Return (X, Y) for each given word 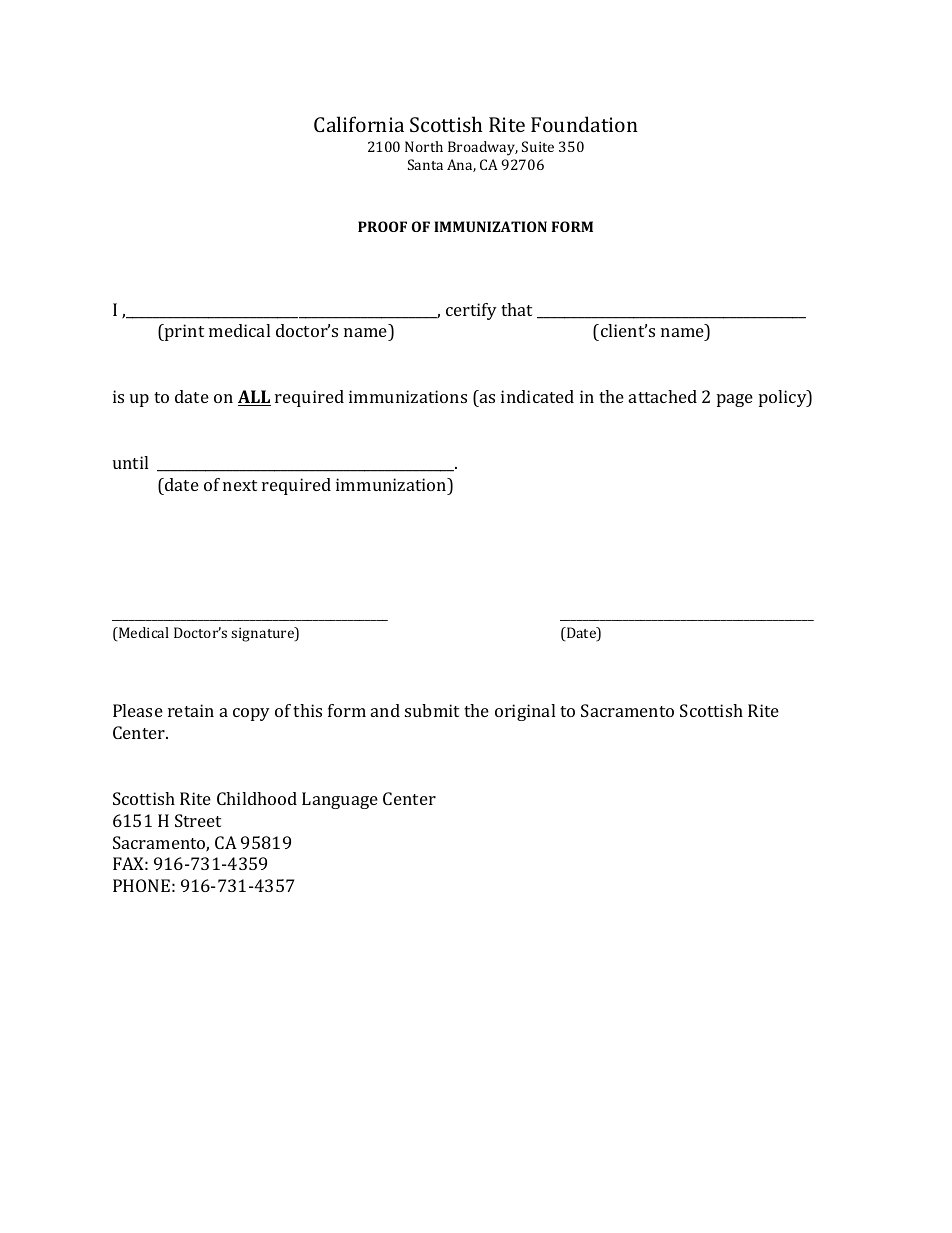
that (516, 309)
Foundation (584, 124)
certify (471, 311)
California (359, 124)
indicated (537, 396)
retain (191, 710)
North (424, 146)
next (240, 485)
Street (198, 820)
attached (663, 396)
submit (432, 710)
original (525, 712)
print (183, 332)
